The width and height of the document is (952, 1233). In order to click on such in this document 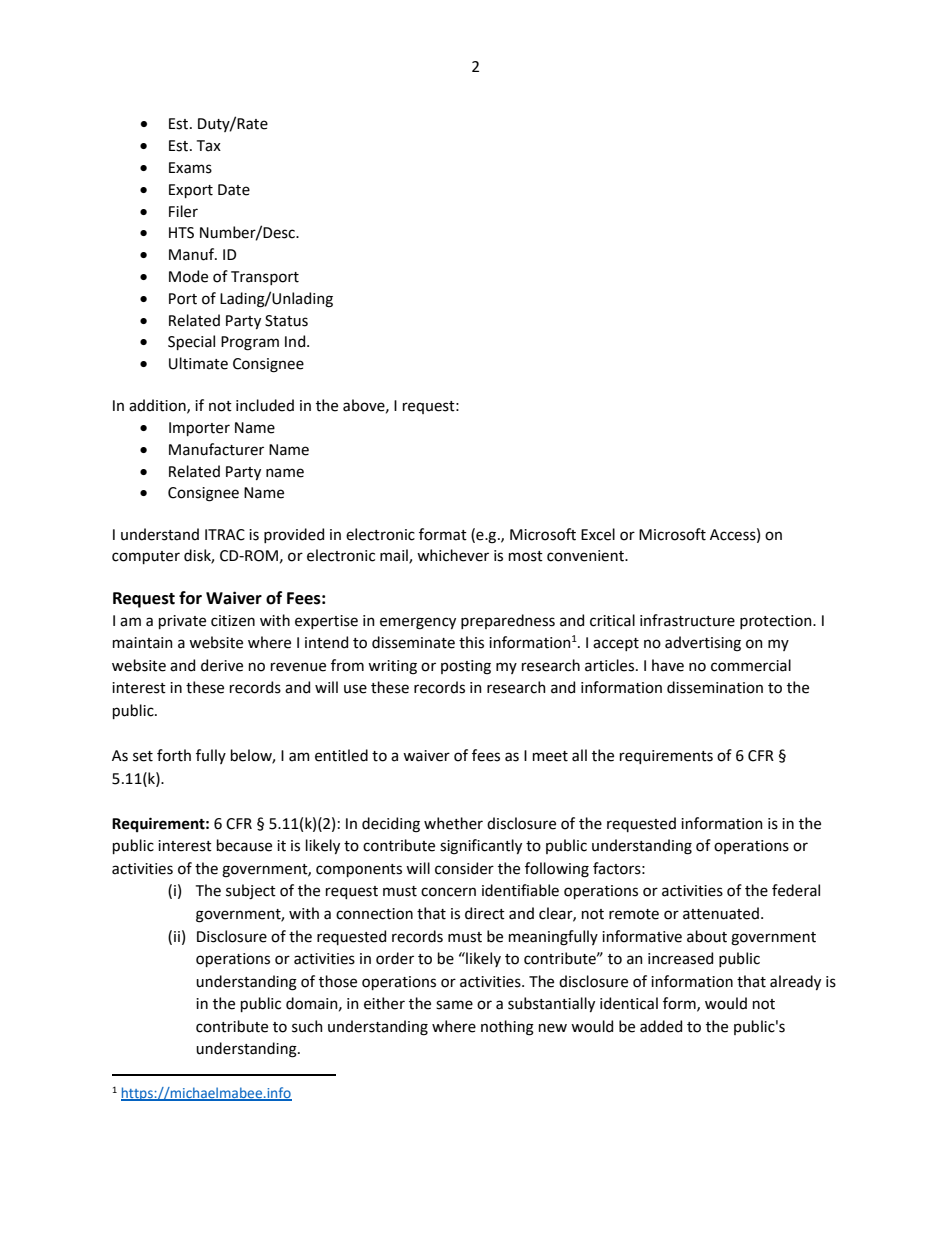, I will do `click(307, 1026)`.
